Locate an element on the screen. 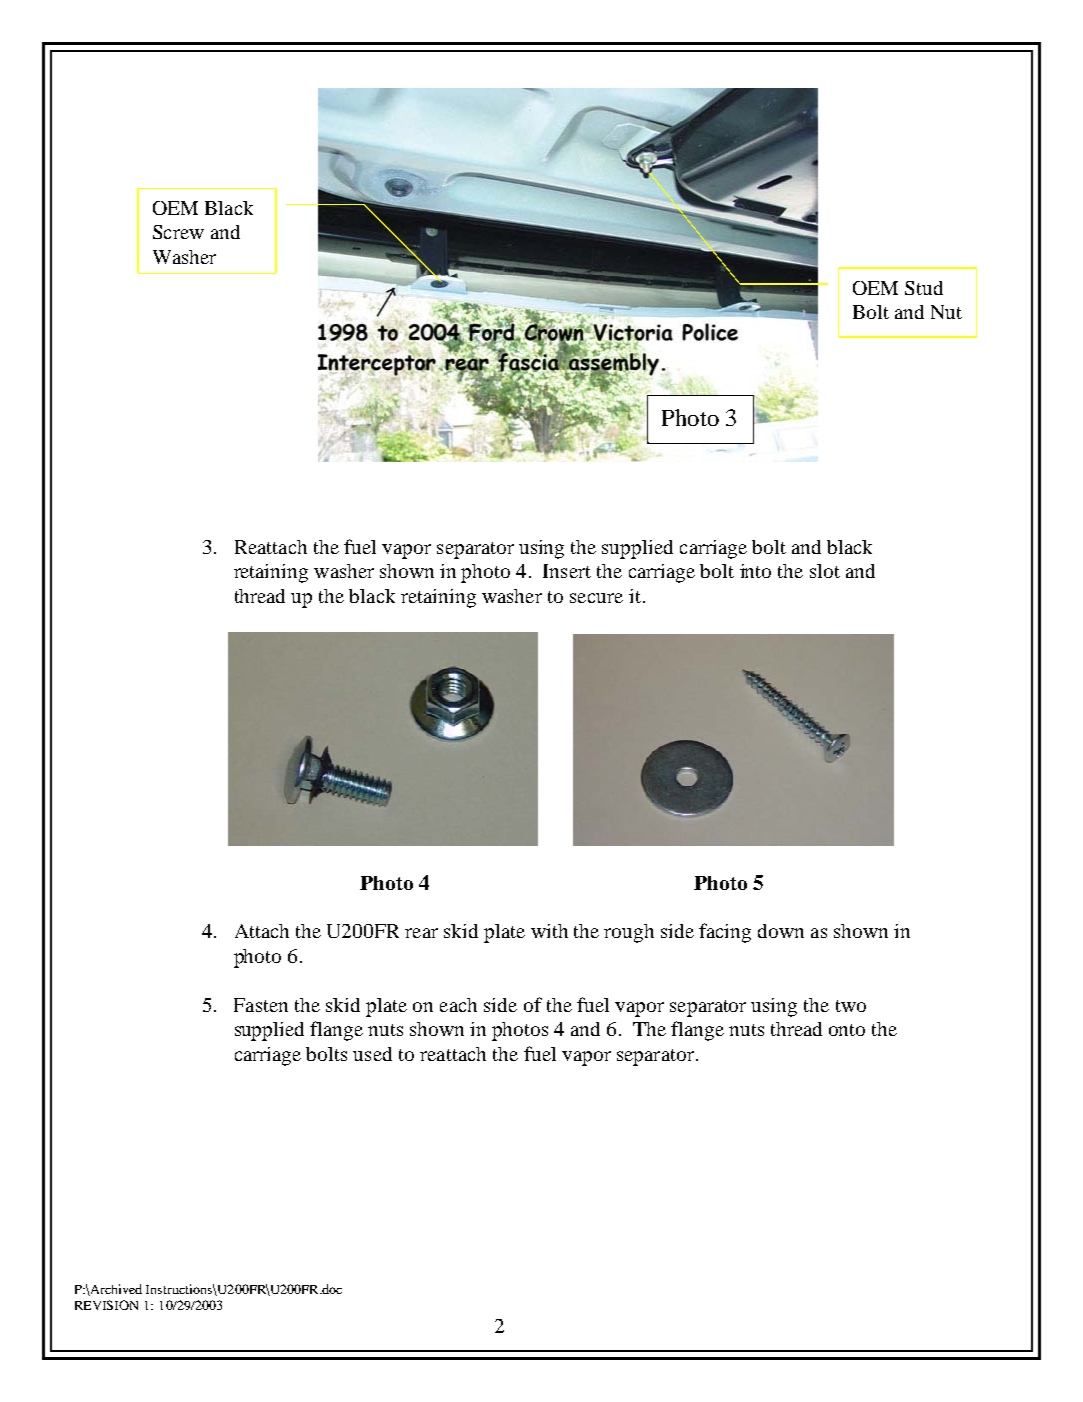 The width and height of the screenshot is (1083, 1402). REVISION is located at coordinates (106, 1305).
